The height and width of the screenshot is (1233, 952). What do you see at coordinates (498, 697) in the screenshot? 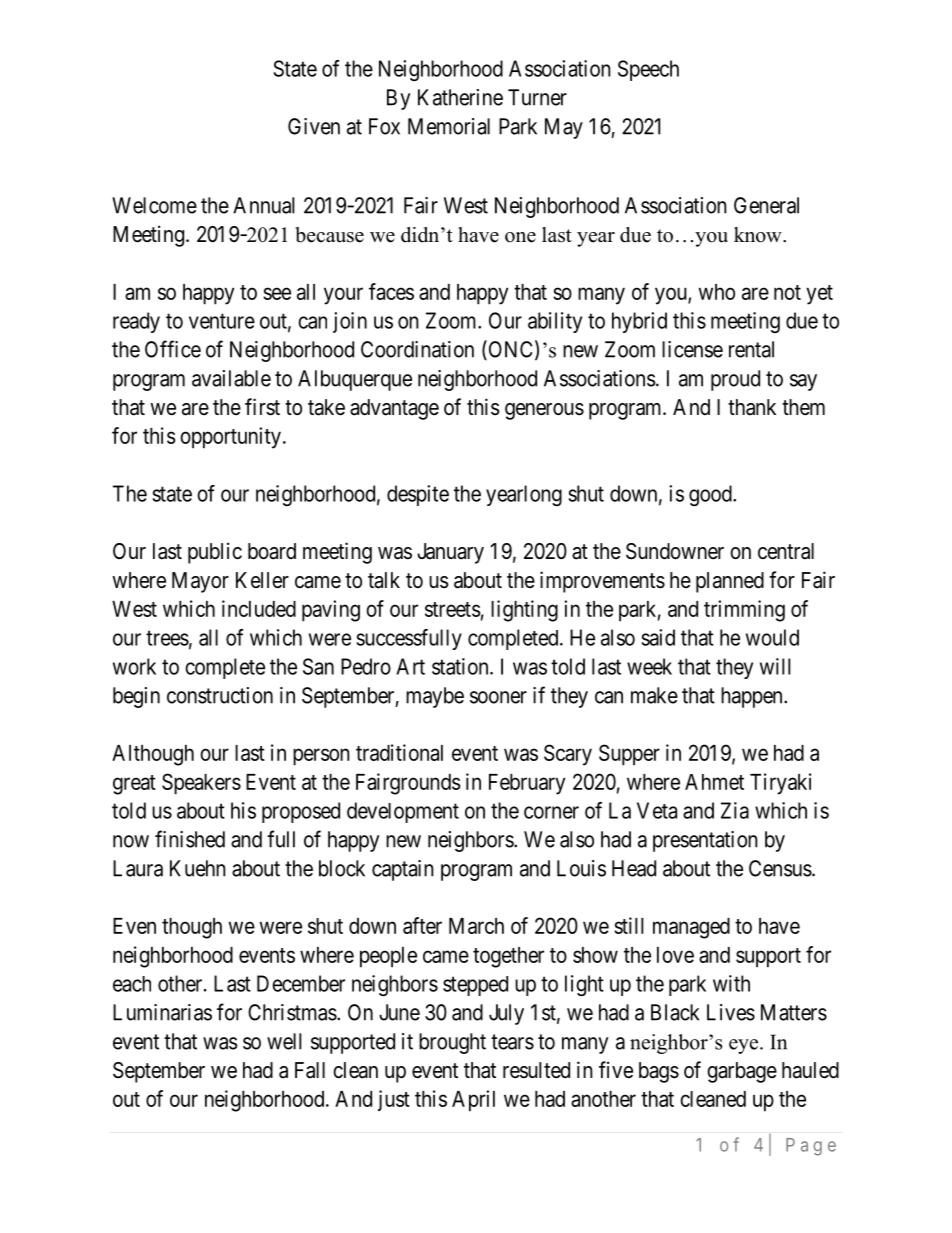
I see `sooner` at bounding box center [498, 697].
